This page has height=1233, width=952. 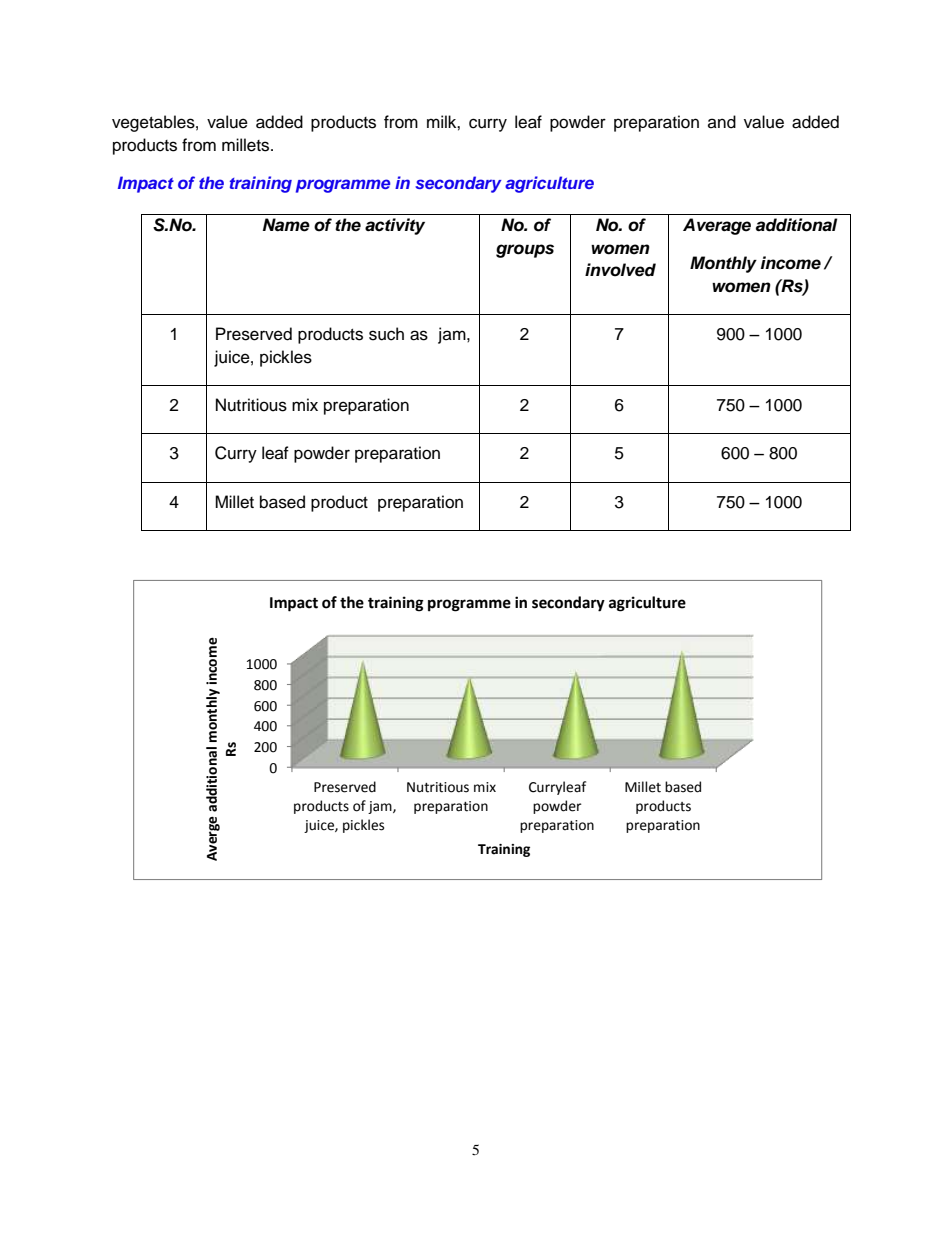 I want to click on Name, so click(x=286, y=225).
